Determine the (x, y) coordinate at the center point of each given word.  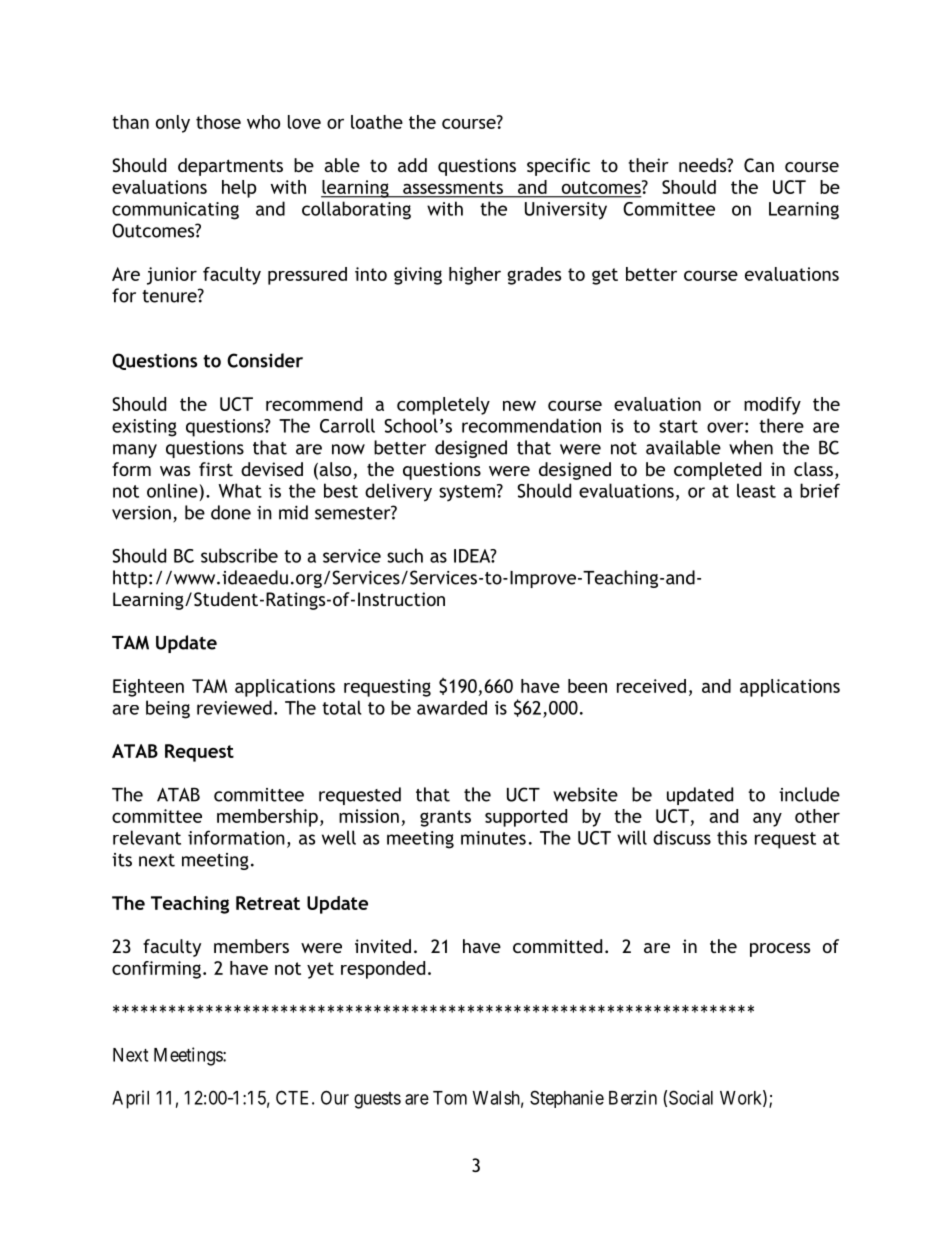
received (651, 686)
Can (759, 165)
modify (772, 406)
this (732, 837)
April (130, 1099)
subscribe (239, 555)
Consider (265, 360)
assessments (453, 187)
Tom (450, 1098)
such (405, 555)
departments (230, 167)
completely (443, 406)
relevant (147, 837)
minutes (493, 838)
